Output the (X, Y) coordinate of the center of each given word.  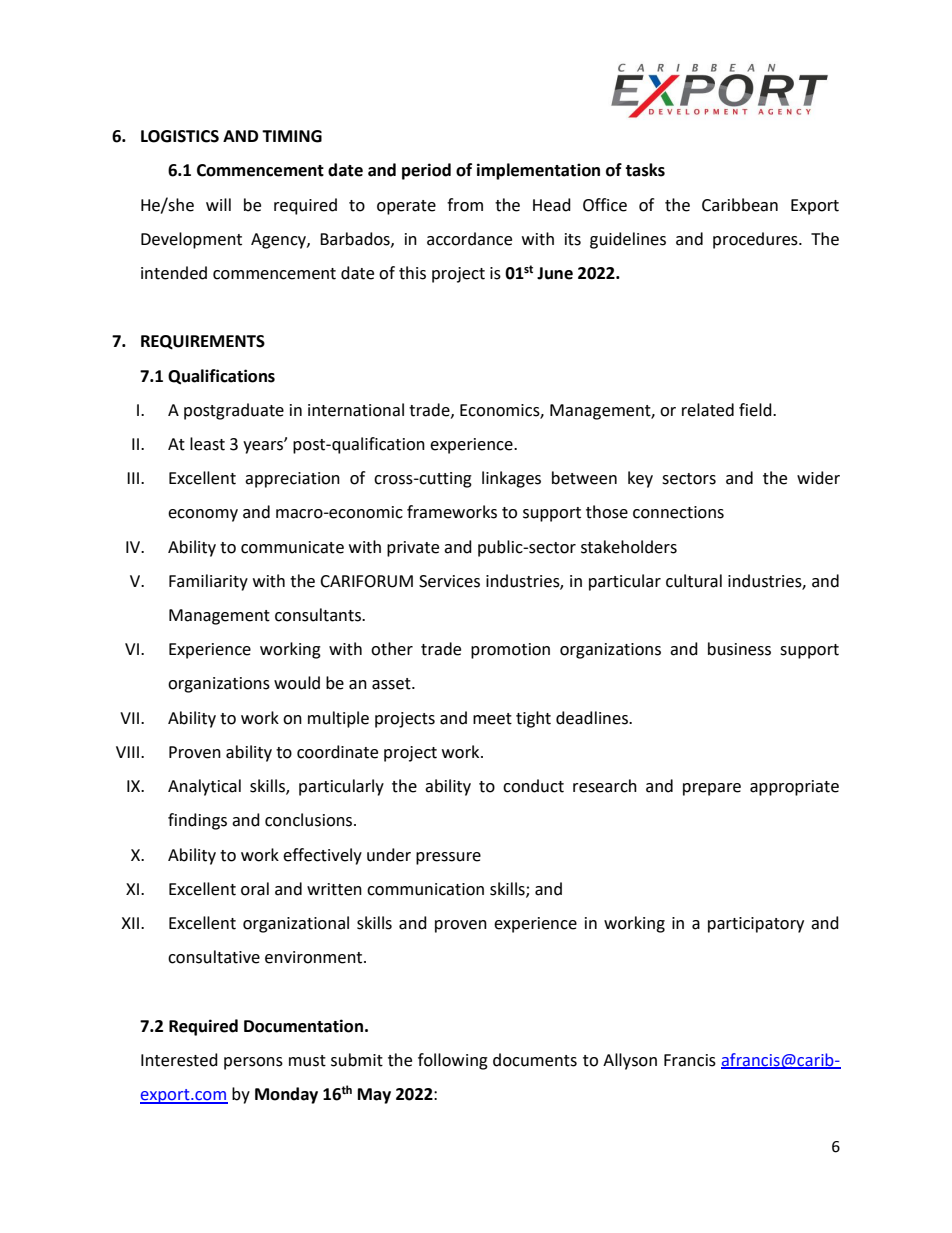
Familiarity (208, 582)
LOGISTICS (180, 136)
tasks (645, 170)
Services (449, 581)
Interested (179, 1060)
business (739, 649)
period (426, 171)
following (453, 1061)
